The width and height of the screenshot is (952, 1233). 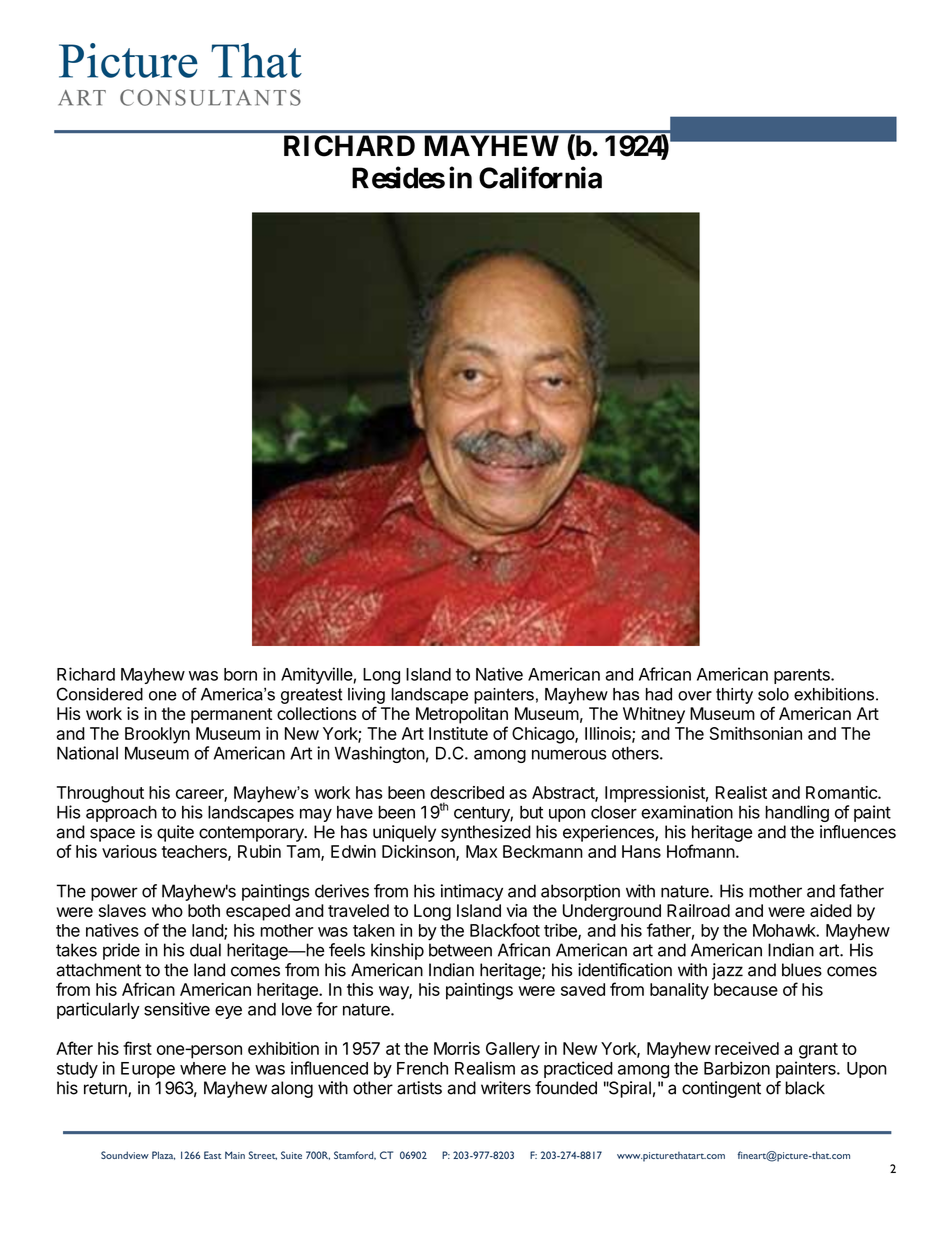 What do you see at coordinates (721, 1089) in the screenshot?
I see `contingent` at bounding box center [721, 1089].
